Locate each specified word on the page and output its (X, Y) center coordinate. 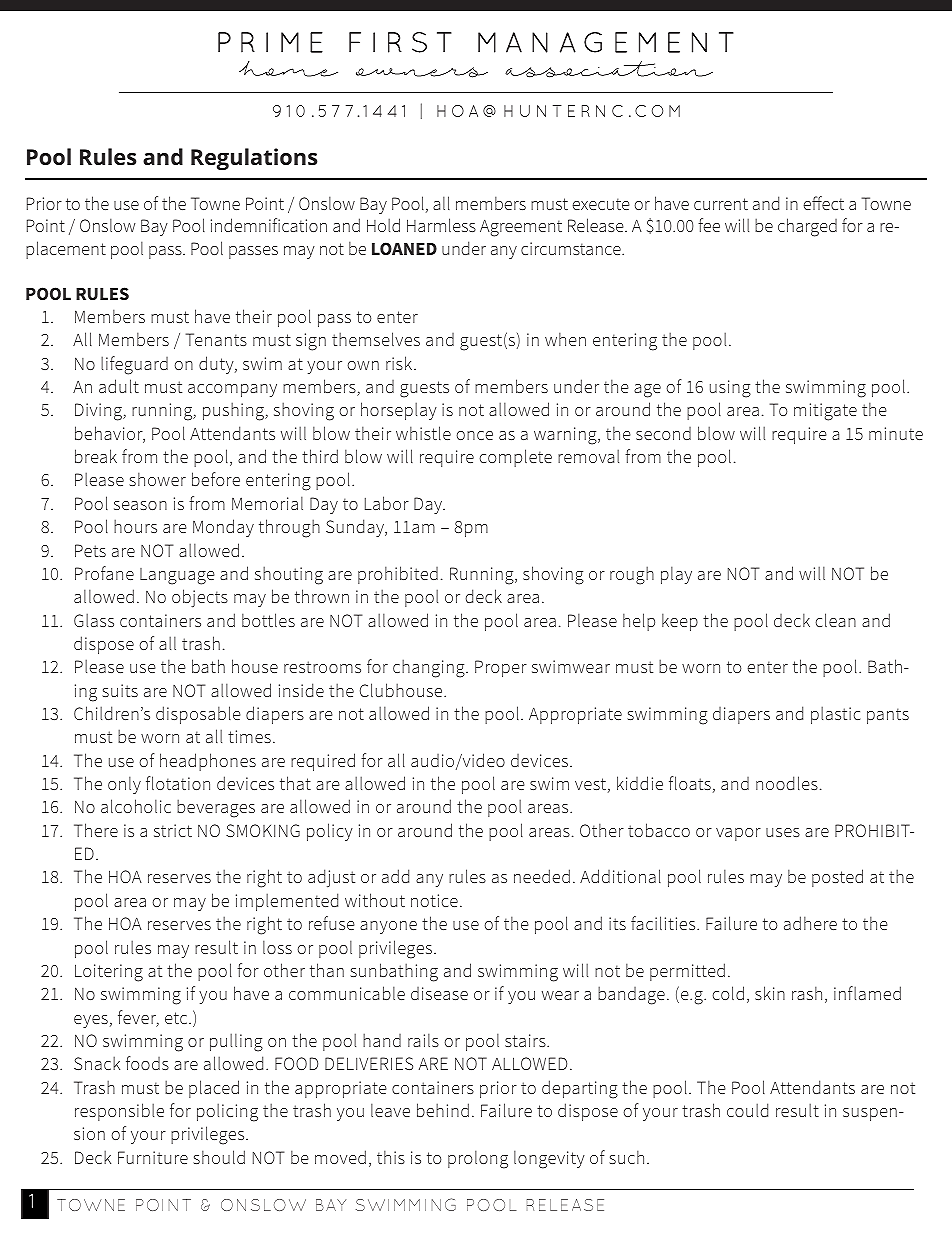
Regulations (254, 159)
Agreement (521, 228)
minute (896, 433)
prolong (478, 1159)
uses (783, 832)
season (140, 505)
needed (542, 876)
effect (823, 203)
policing (227, 1112)
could (747, 1110)
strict (173, 830)
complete (515, 458)
